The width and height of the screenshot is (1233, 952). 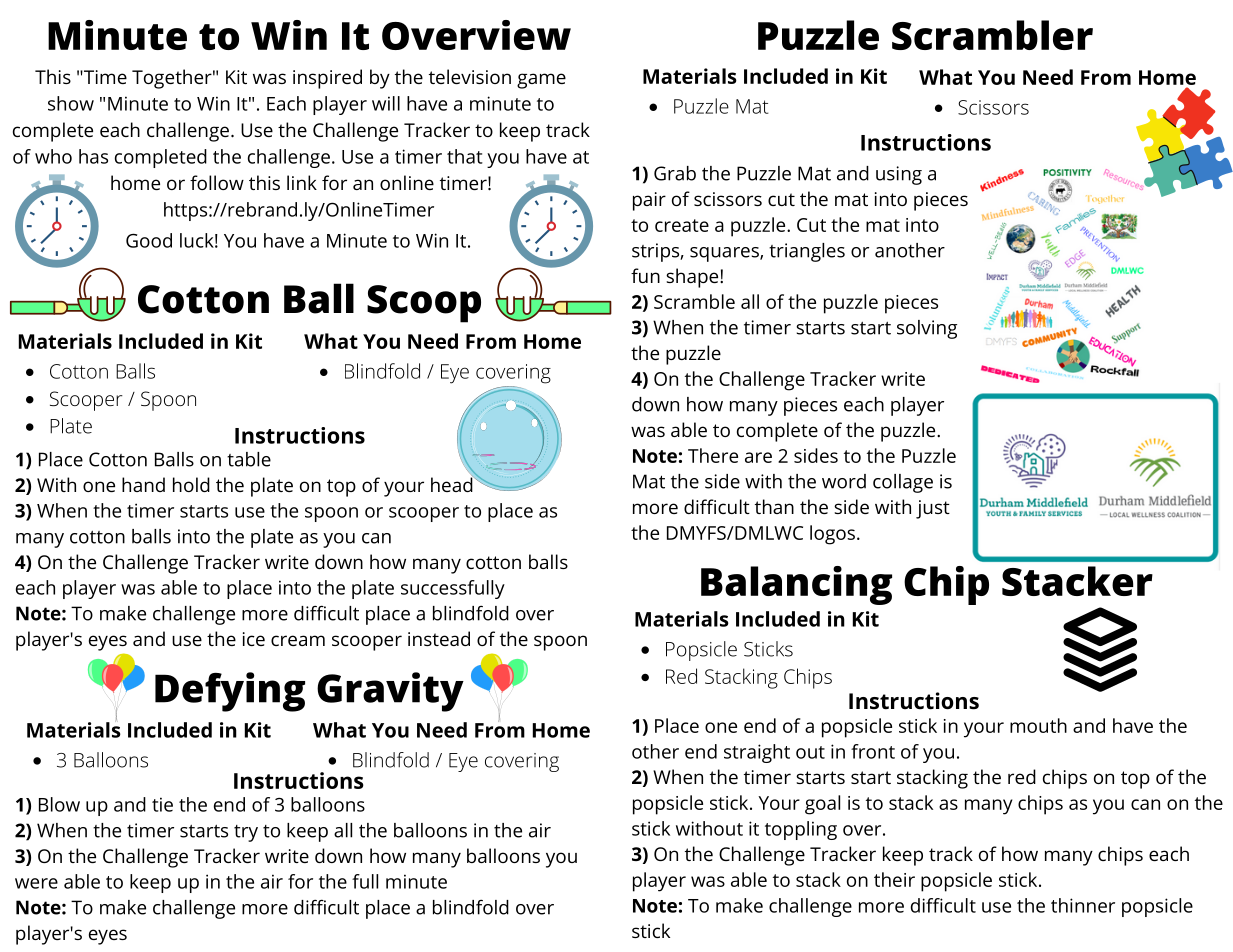 I want to click on Balancing, so click(x=796, y=585).
